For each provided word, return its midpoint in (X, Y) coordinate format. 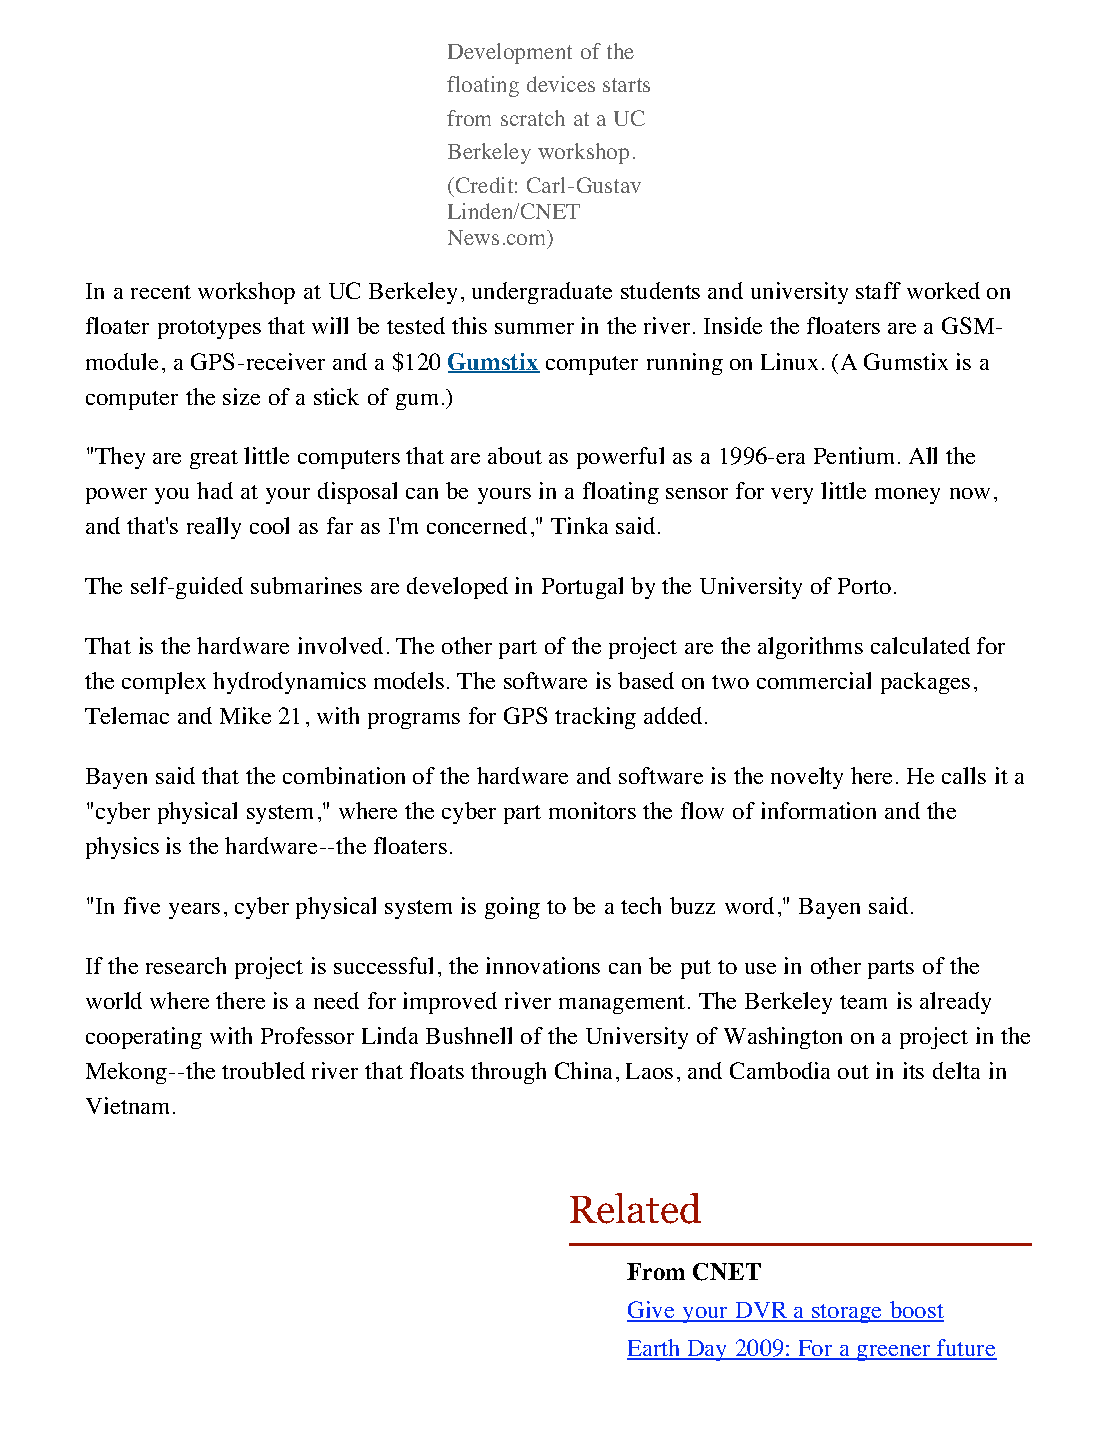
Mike (245, 715)
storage (847, 1313)
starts (626, 85)
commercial (814, 680)
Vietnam (127, 1105)
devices (561, 84)
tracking (595, 718)
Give (652, 1311)
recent (161, 292)
